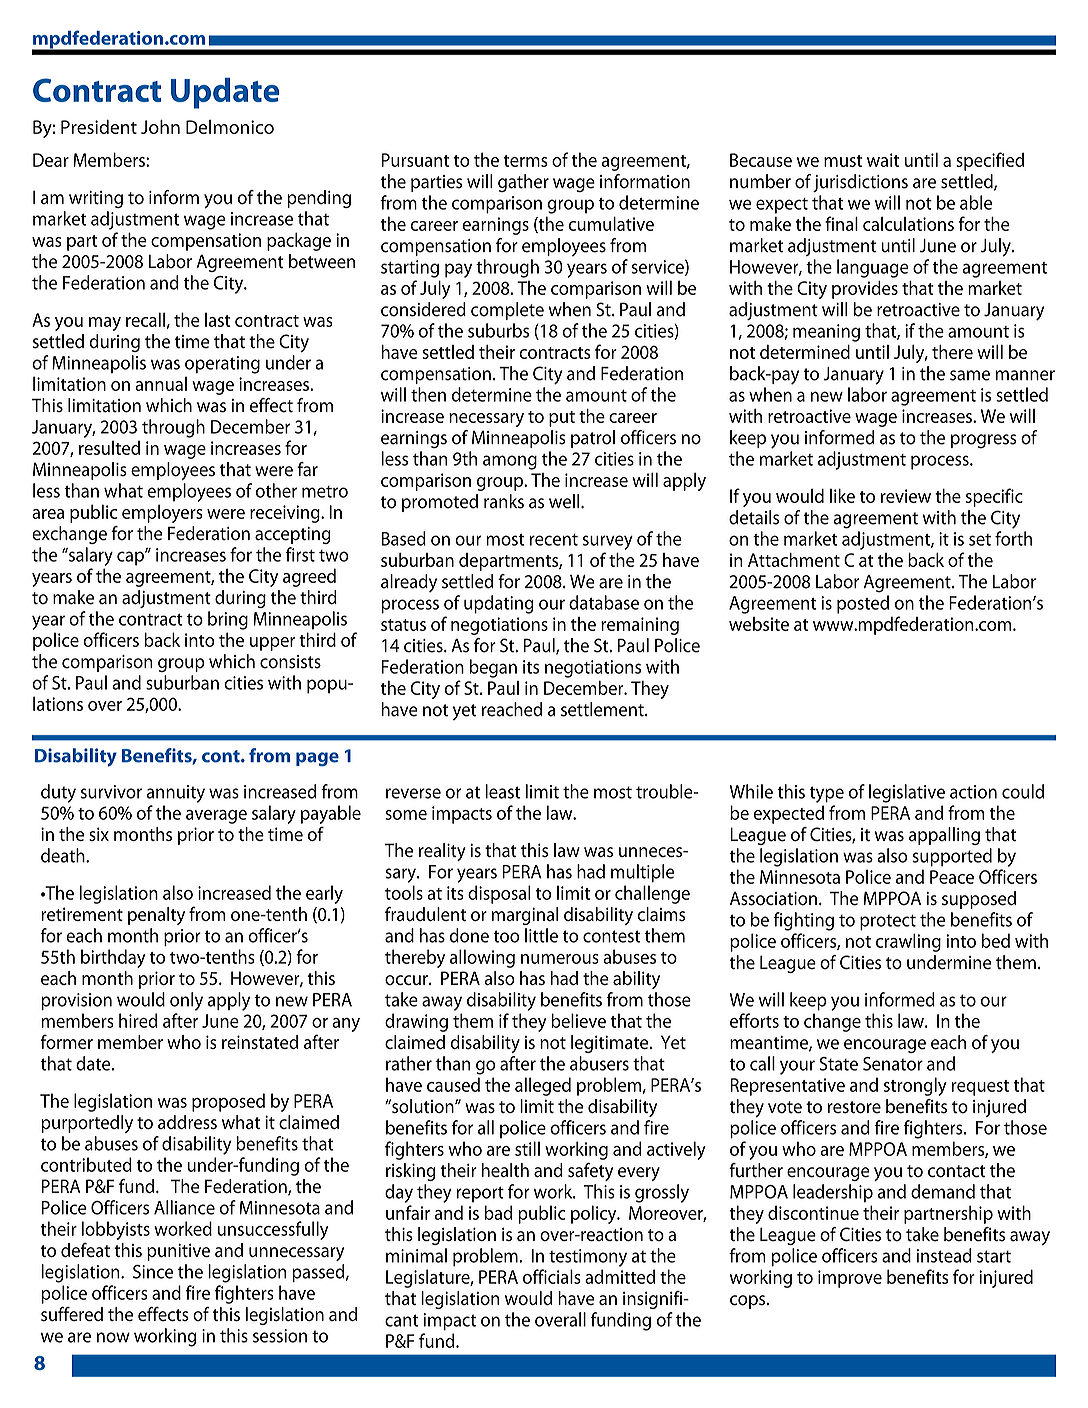 The image size is (1088, 1408). Describe the element at coordinates (893, 1064) in the screenshot. I see `Senator` at that location.
